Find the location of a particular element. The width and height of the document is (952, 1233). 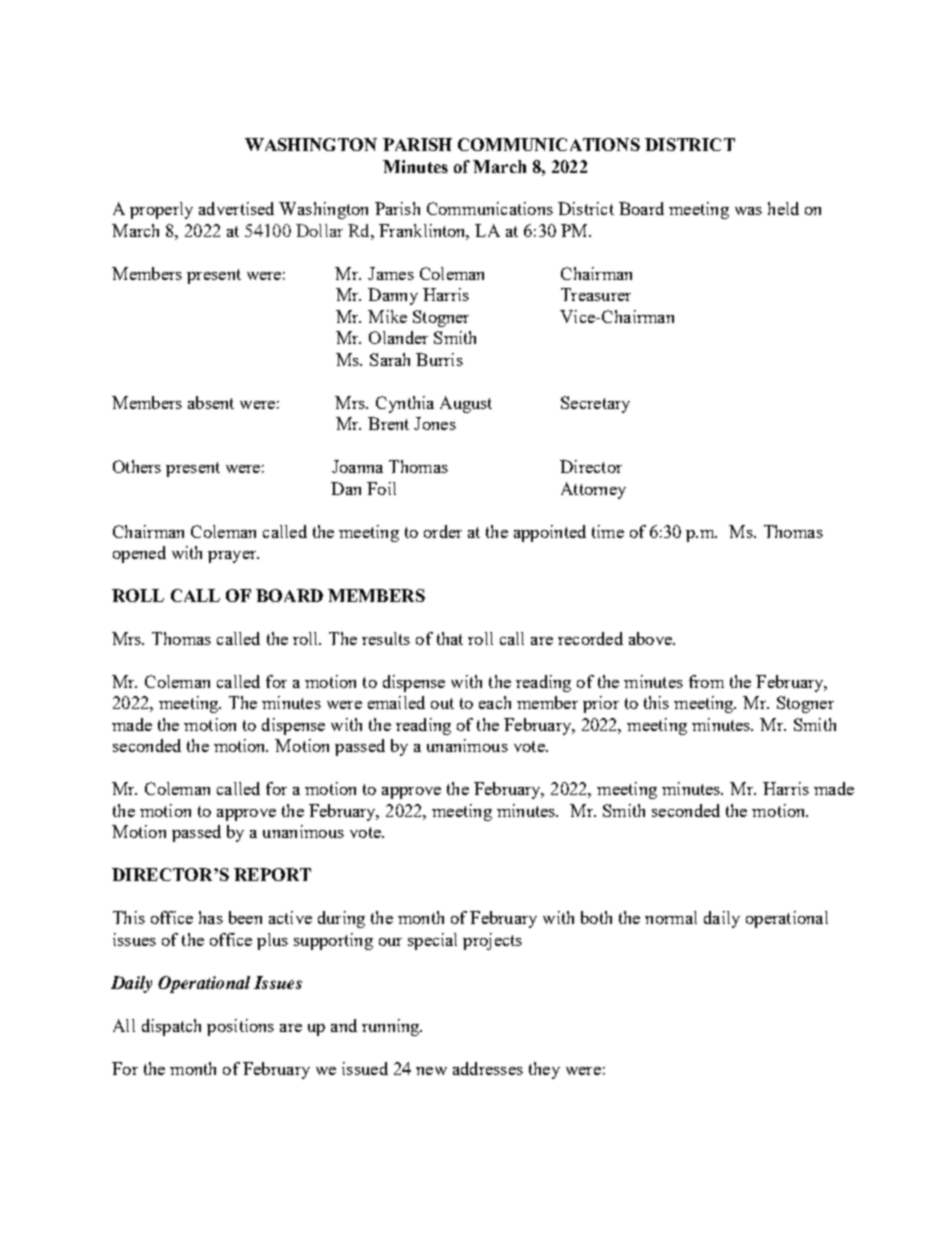

positions is located at coordinates (240, 1027).
